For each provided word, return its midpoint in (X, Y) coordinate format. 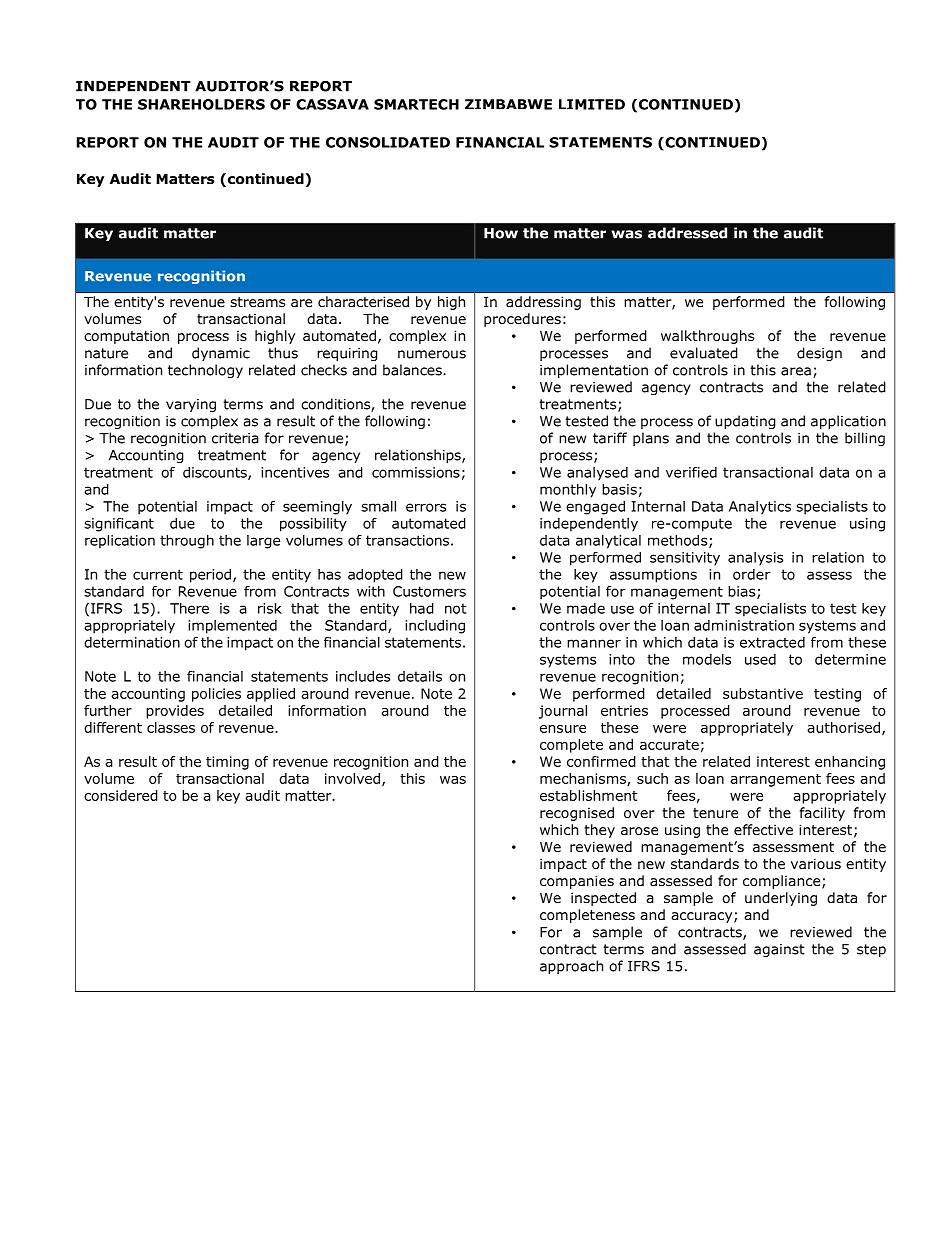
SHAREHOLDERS (201, 104)
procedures (522, 320)
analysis (755, 559)
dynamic (221, 354)
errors (426, 507)
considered (121, 795)
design (819, 354)
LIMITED (592, 104)
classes (171, 727)
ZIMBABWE (508, 104)
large (263, 542)
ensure (563, 729)
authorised (843, 727)
